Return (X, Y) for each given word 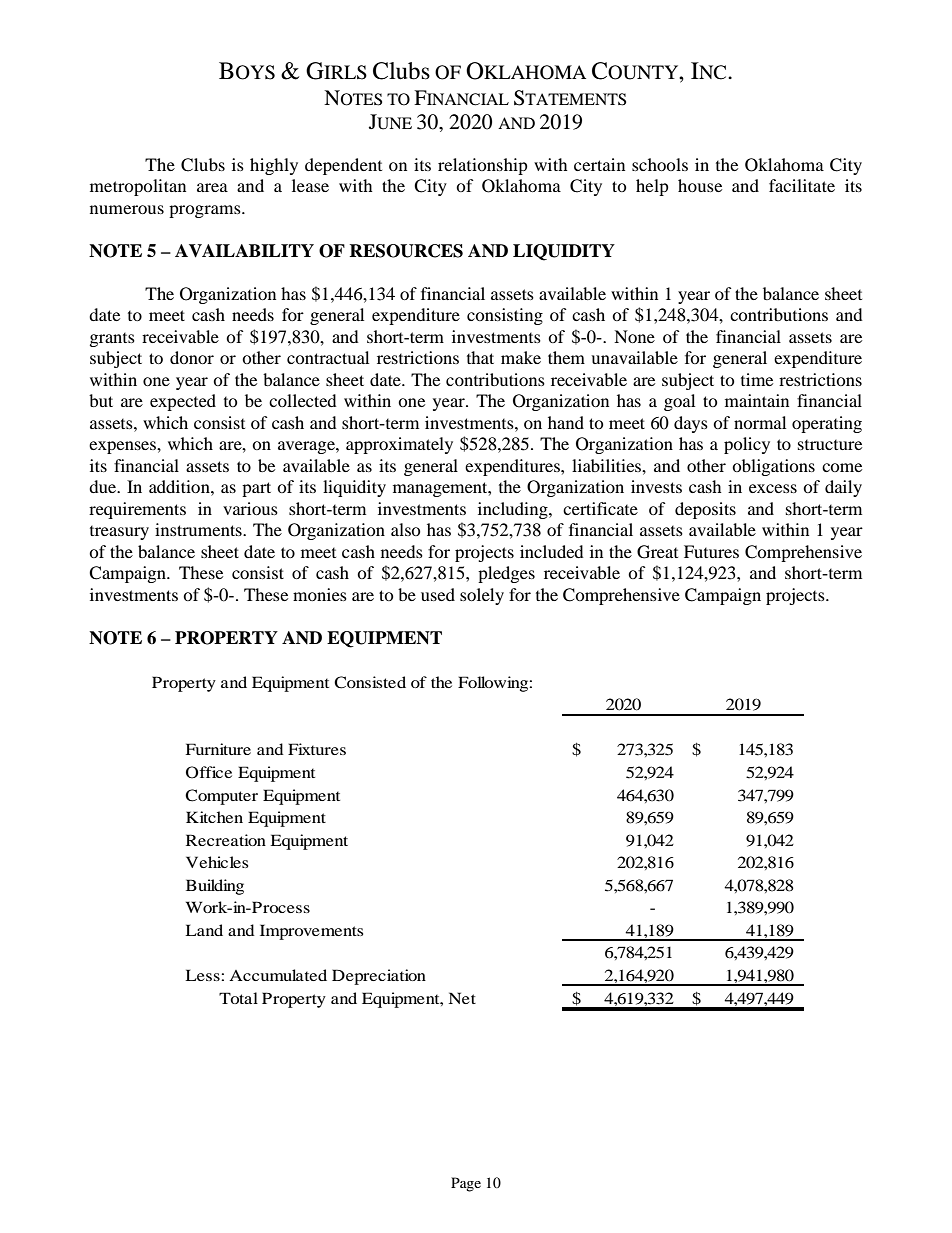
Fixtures (317, 749)
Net (462, 998)
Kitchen (214, 817)
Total (238, 998)
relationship (483, 166)
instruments (199, 529)
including (514, 510)
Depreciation (379, 977)
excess (773, 488)
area (212, 187)
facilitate (802, 185)
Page (466, 1184)
